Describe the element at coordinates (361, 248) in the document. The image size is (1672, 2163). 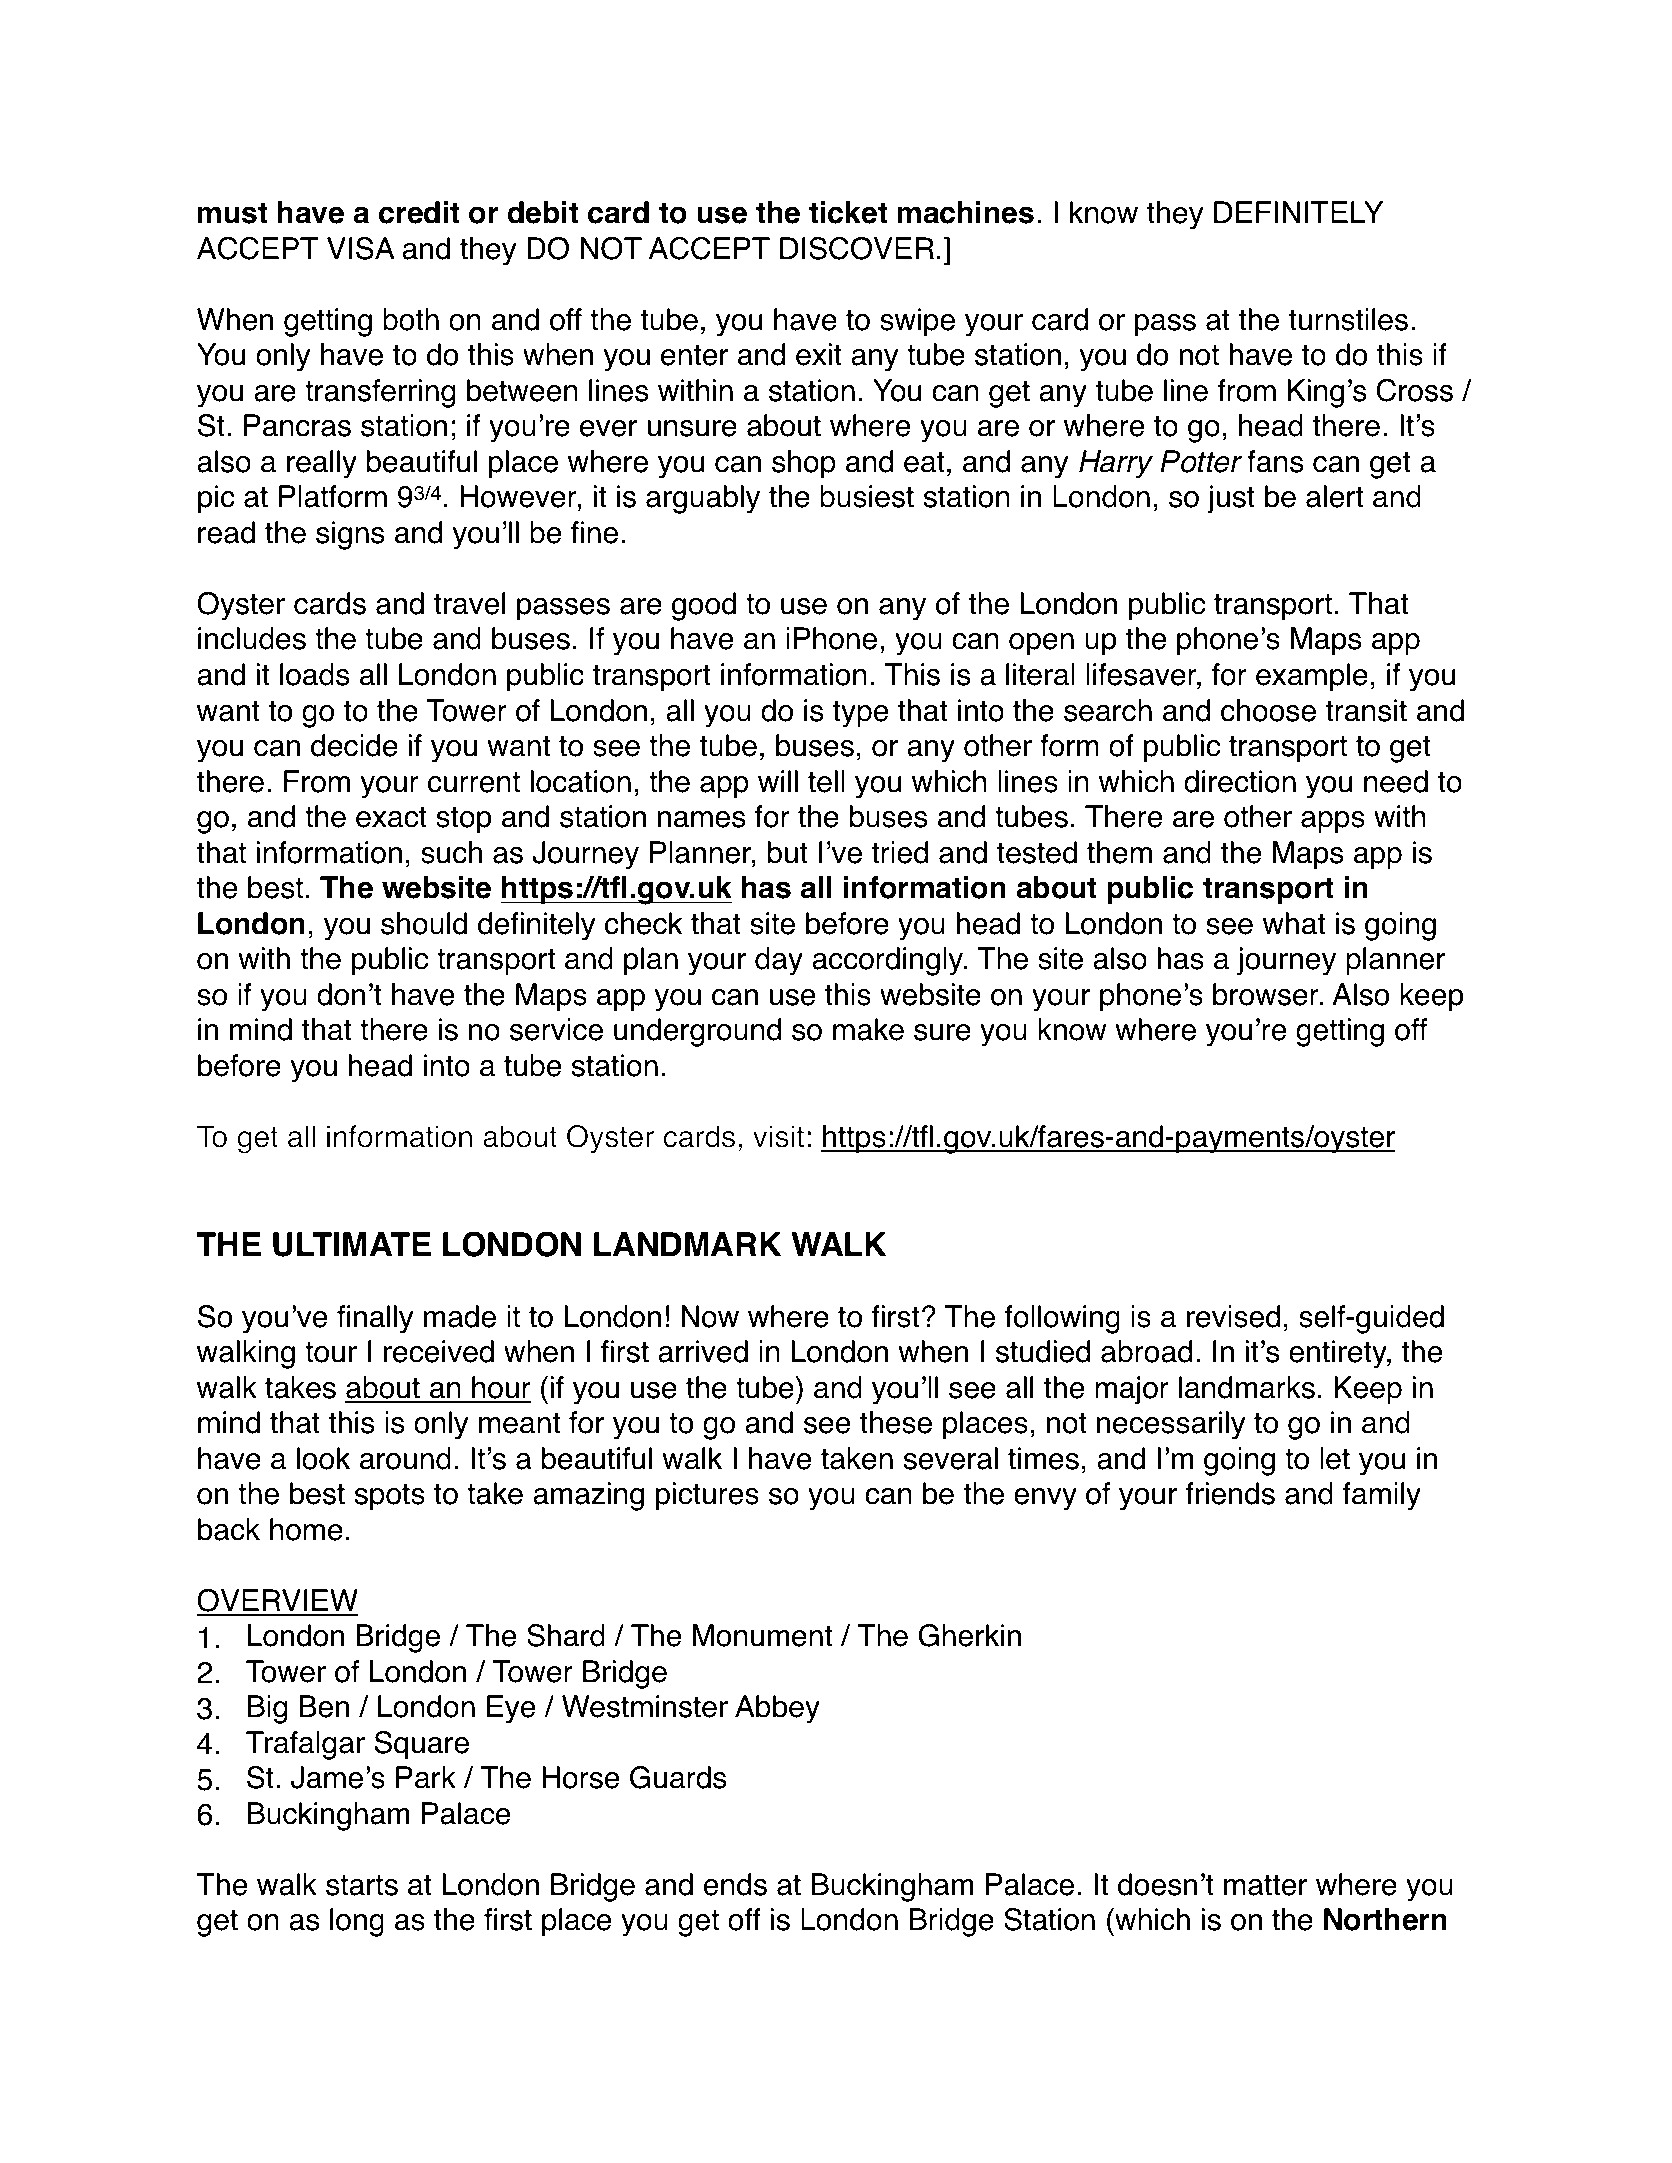
I see `VISA` at that location.
